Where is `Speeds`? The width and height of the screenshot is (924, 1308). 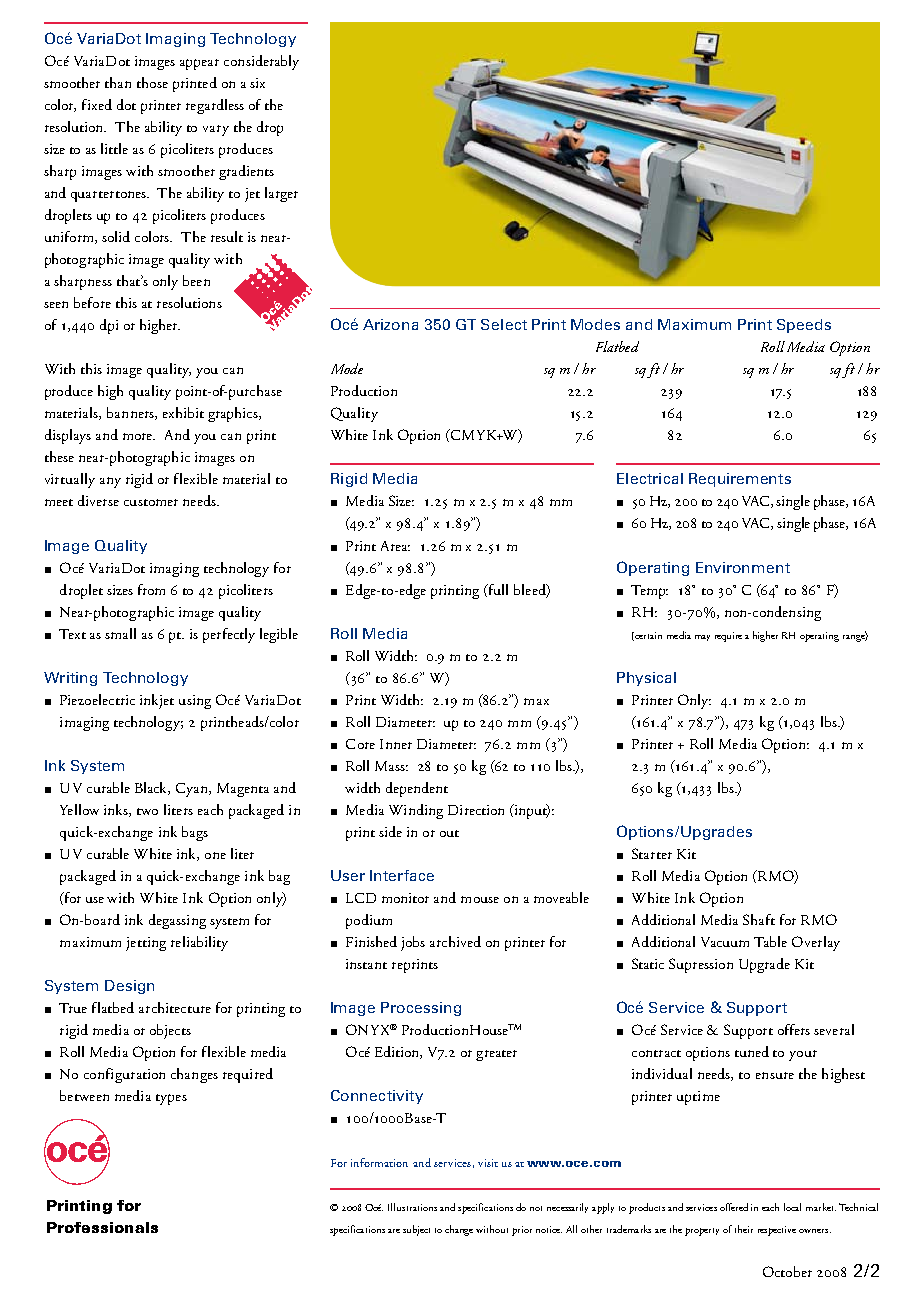 Speeds is located at coordinates (804, 326).
